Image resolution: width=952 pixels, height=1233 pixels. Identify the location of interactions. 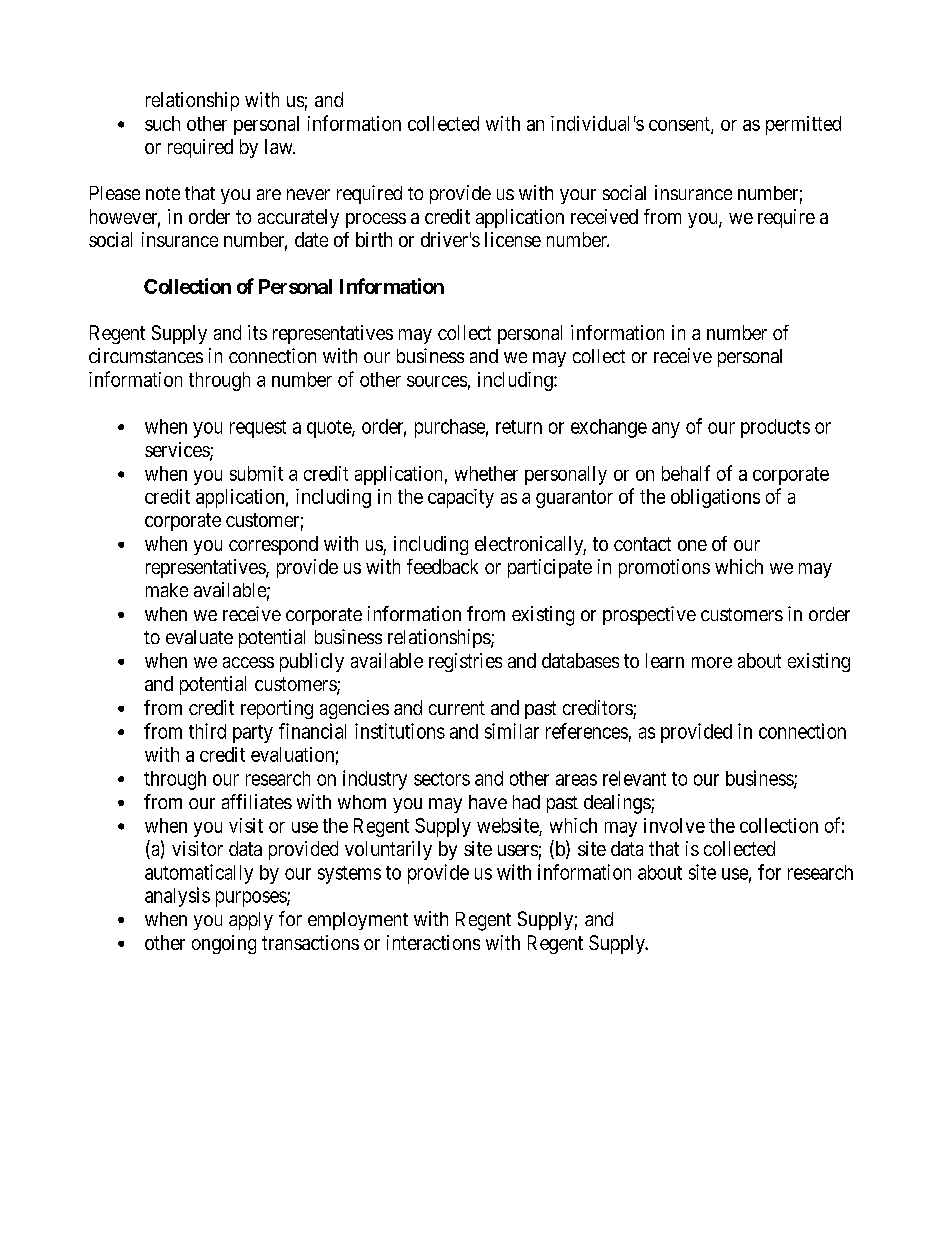
(433, 942).
